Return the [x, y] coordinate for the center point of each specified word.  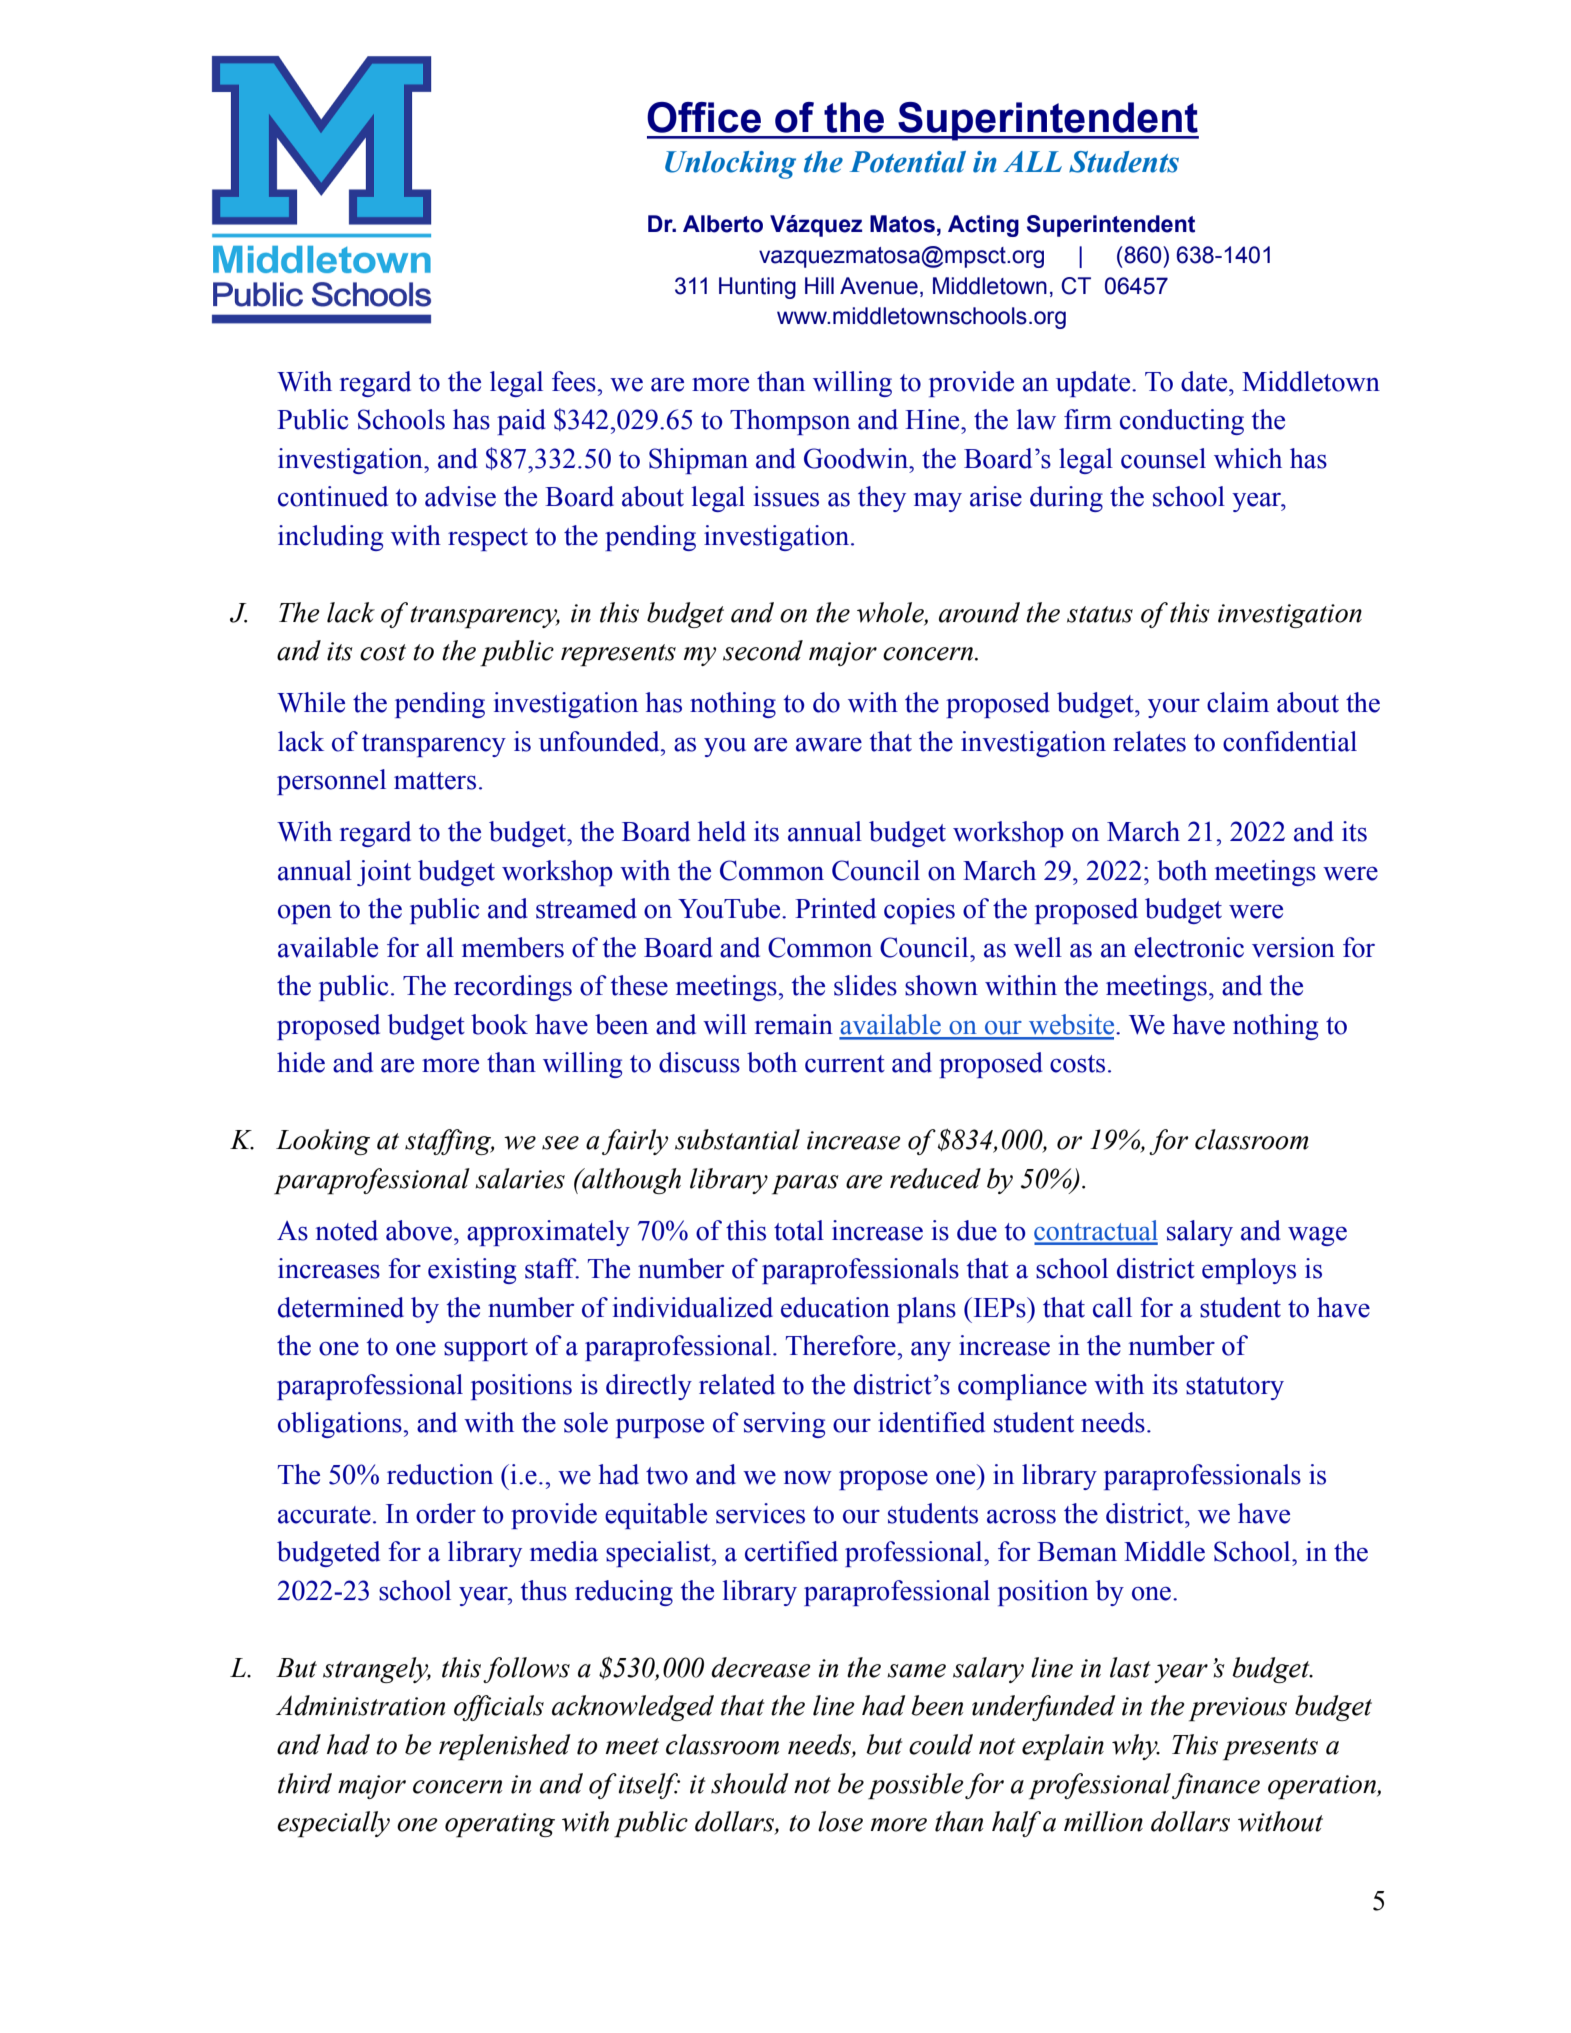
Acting [983, 226]
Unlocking [730, 165]
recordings [513, 988]
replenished [505, 1747]
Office [704, 117]
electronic [1189, 947]
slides [865, 985]
